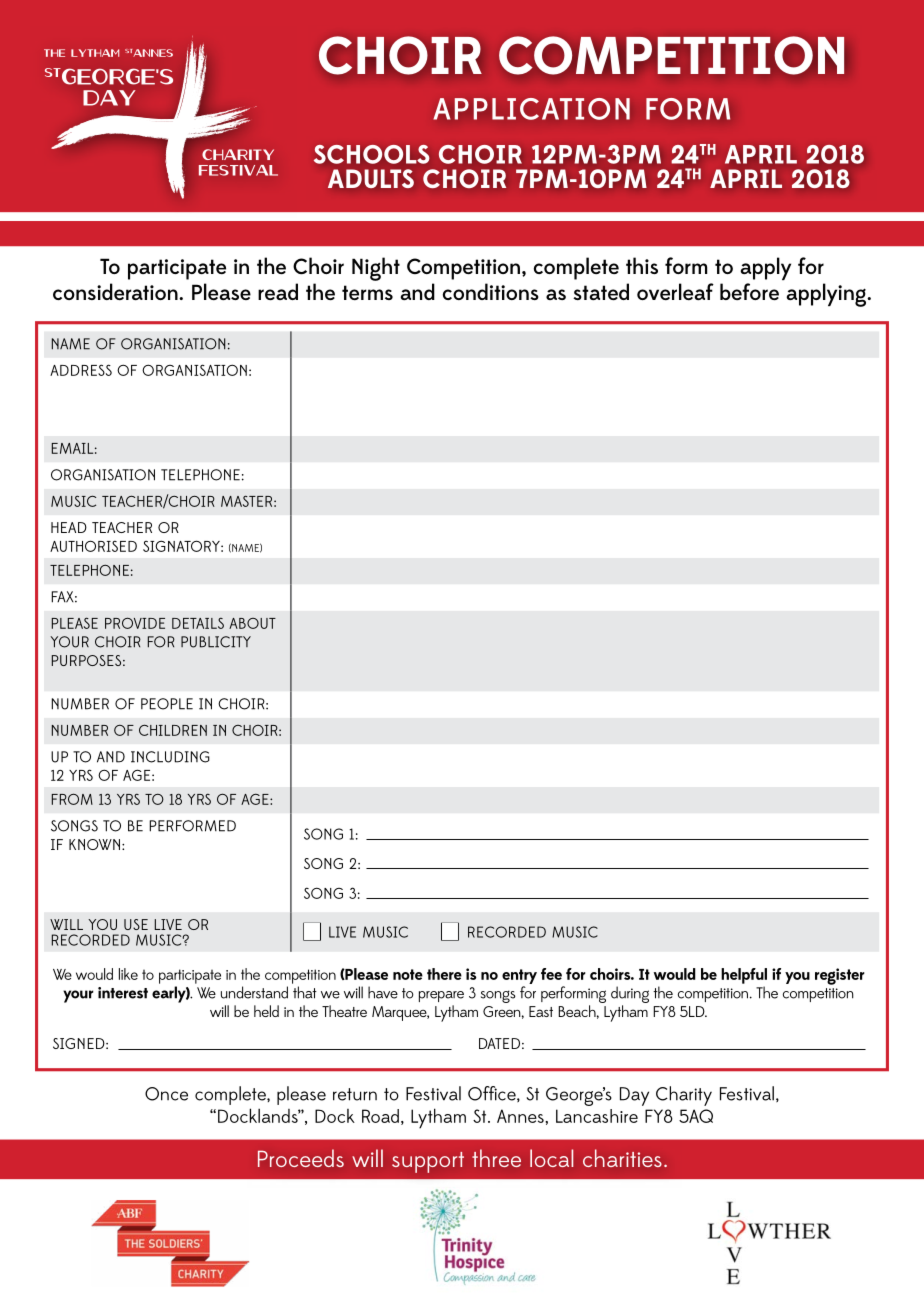 This screenshot has height=1308, width=924. I want to click on this, so click(642, 265).
